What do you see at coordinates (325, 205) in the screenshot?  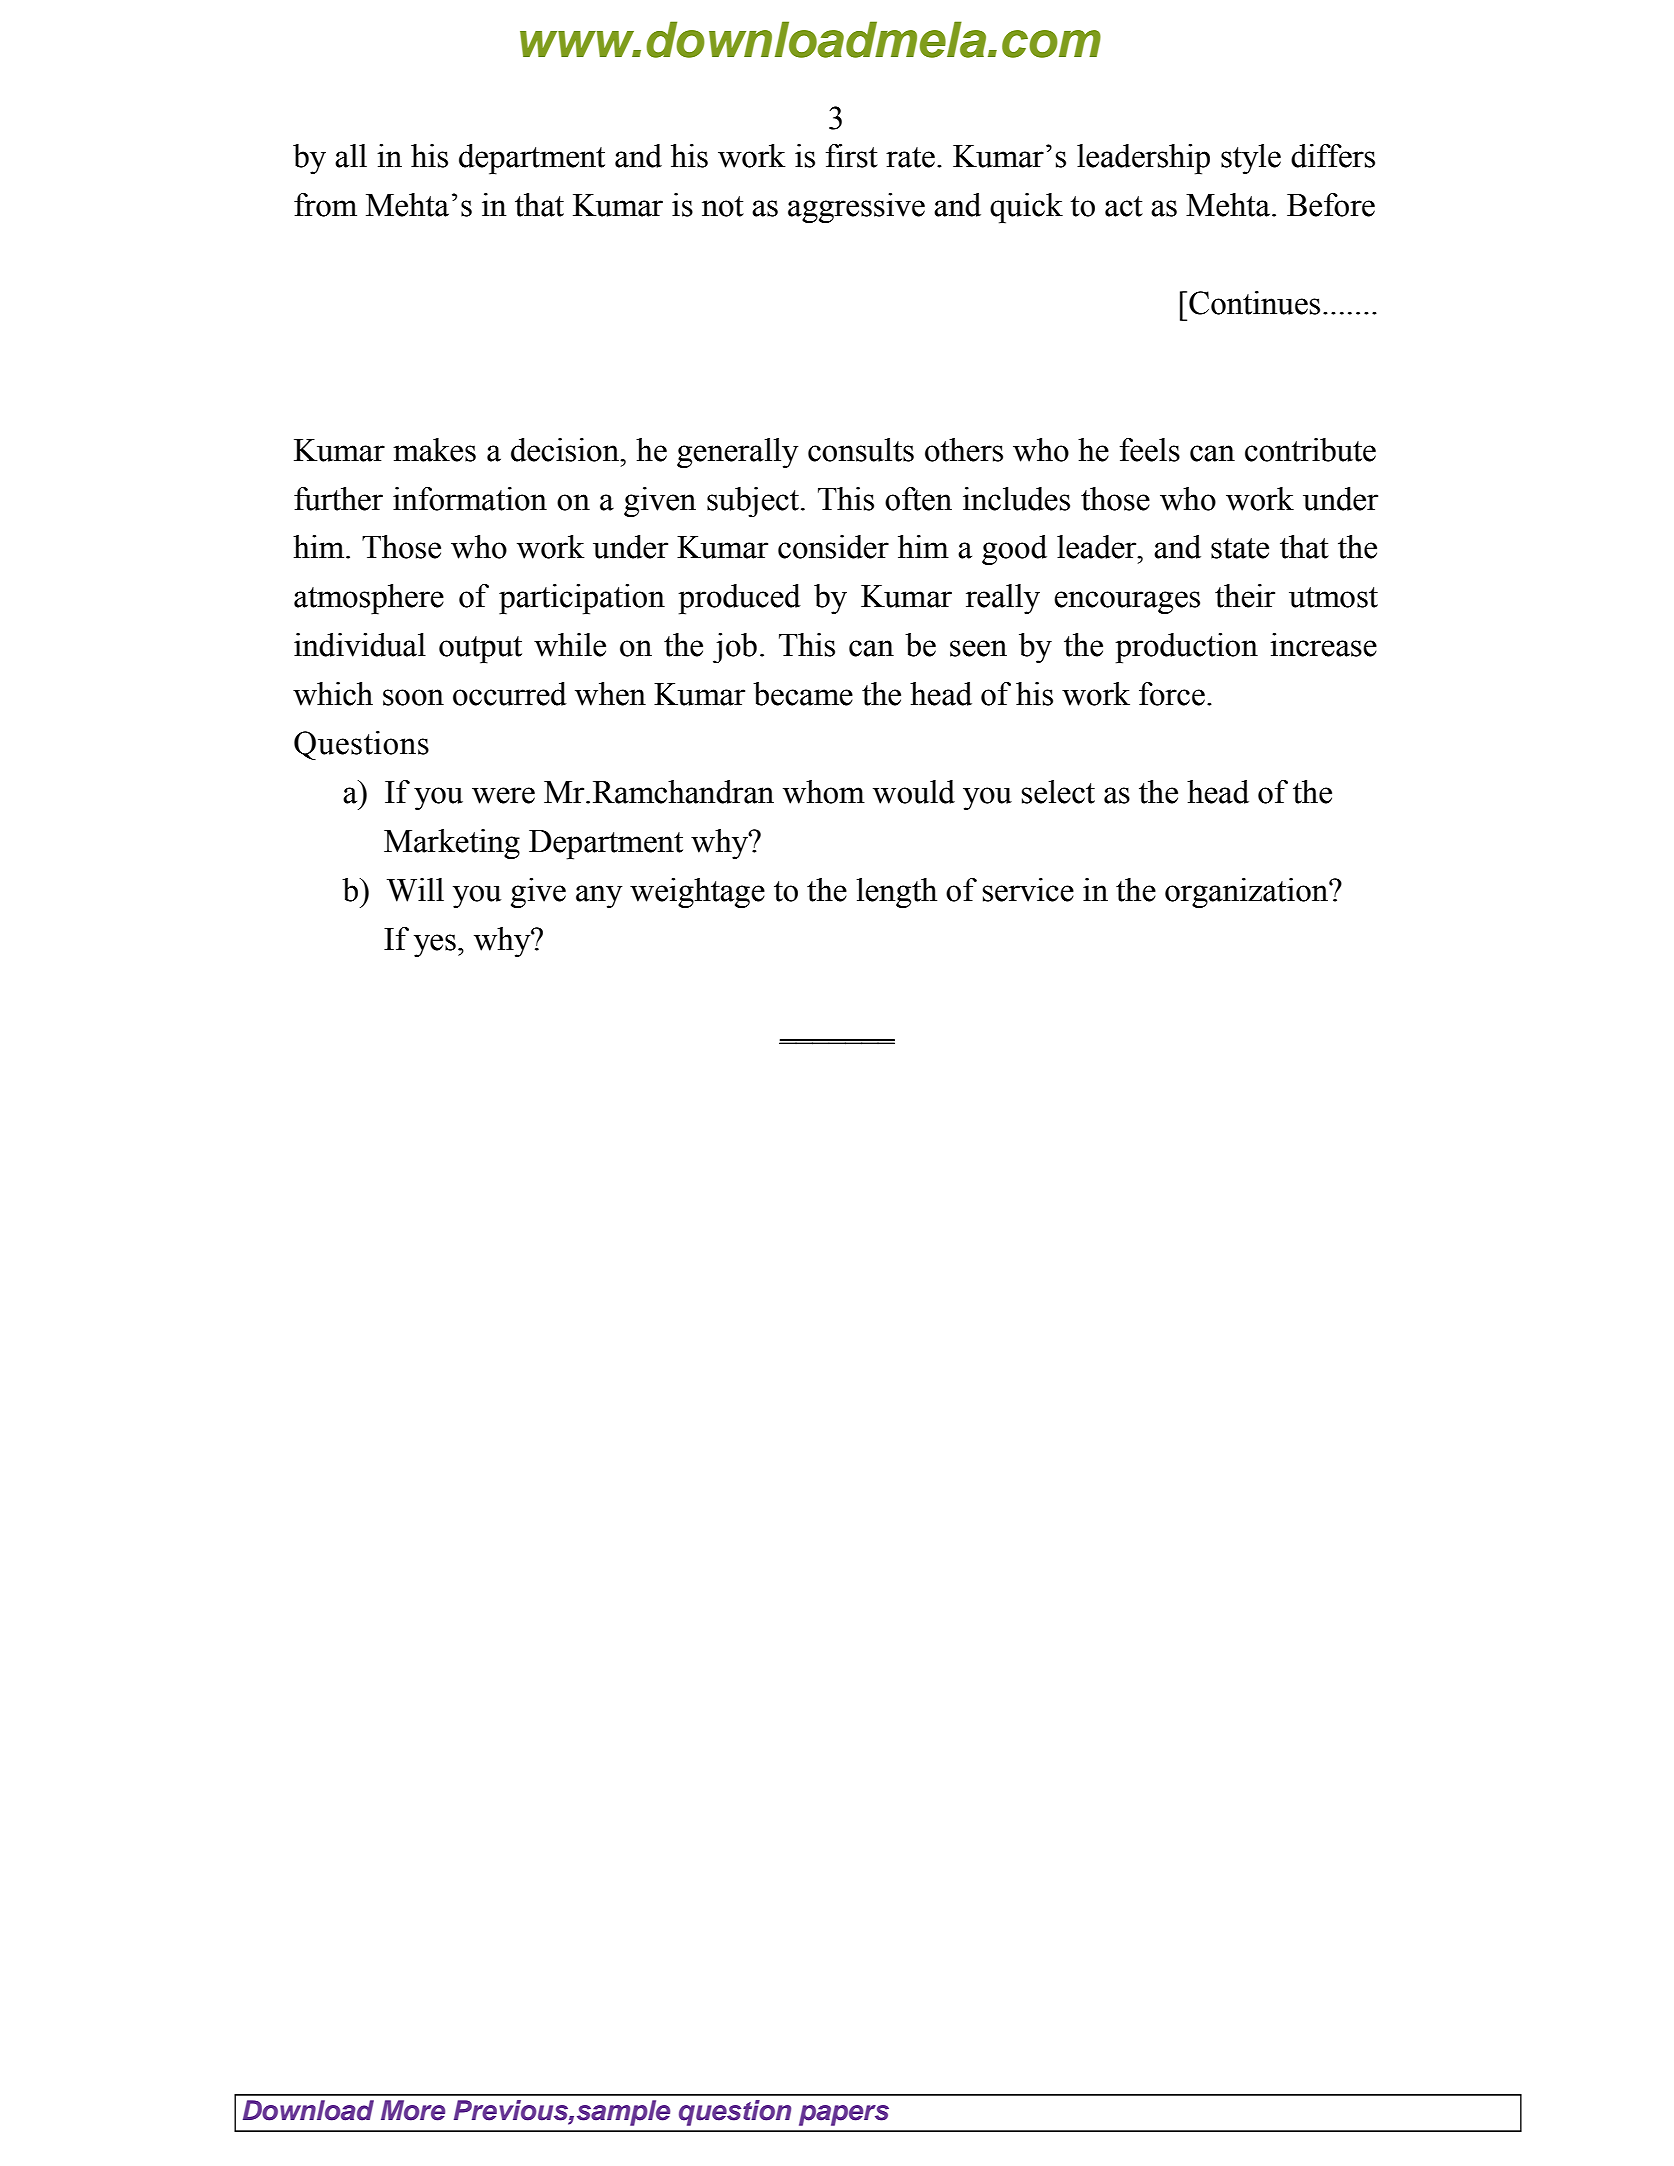 I see `from` at bounding box center [325, 205].
